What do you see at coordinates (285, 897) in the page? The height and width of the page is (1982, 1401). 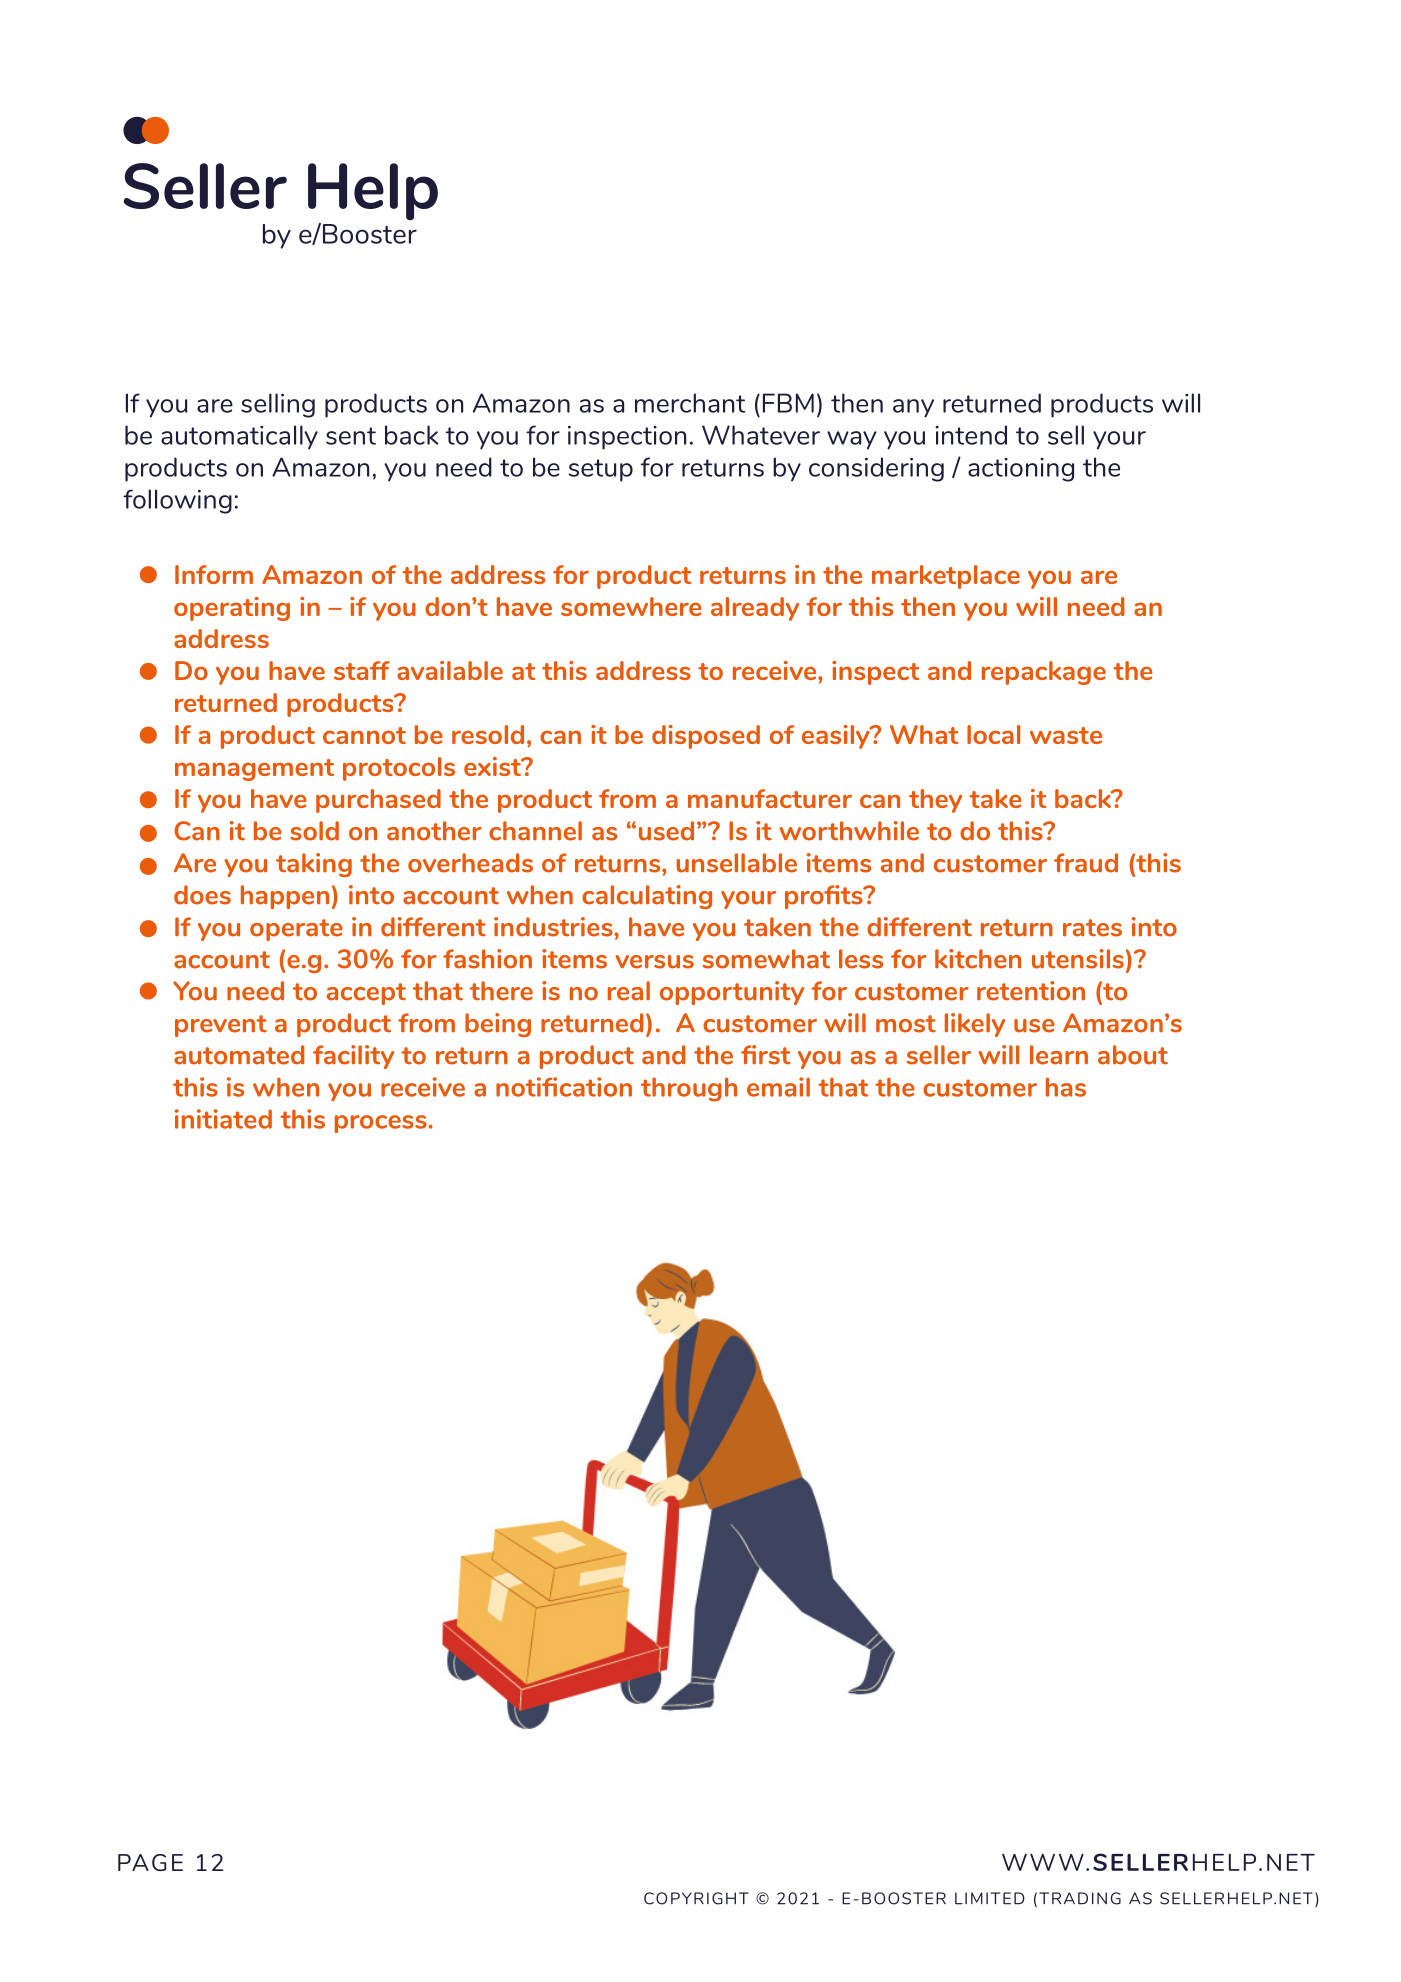 I see `happen` at bounding box center [285, 897].
